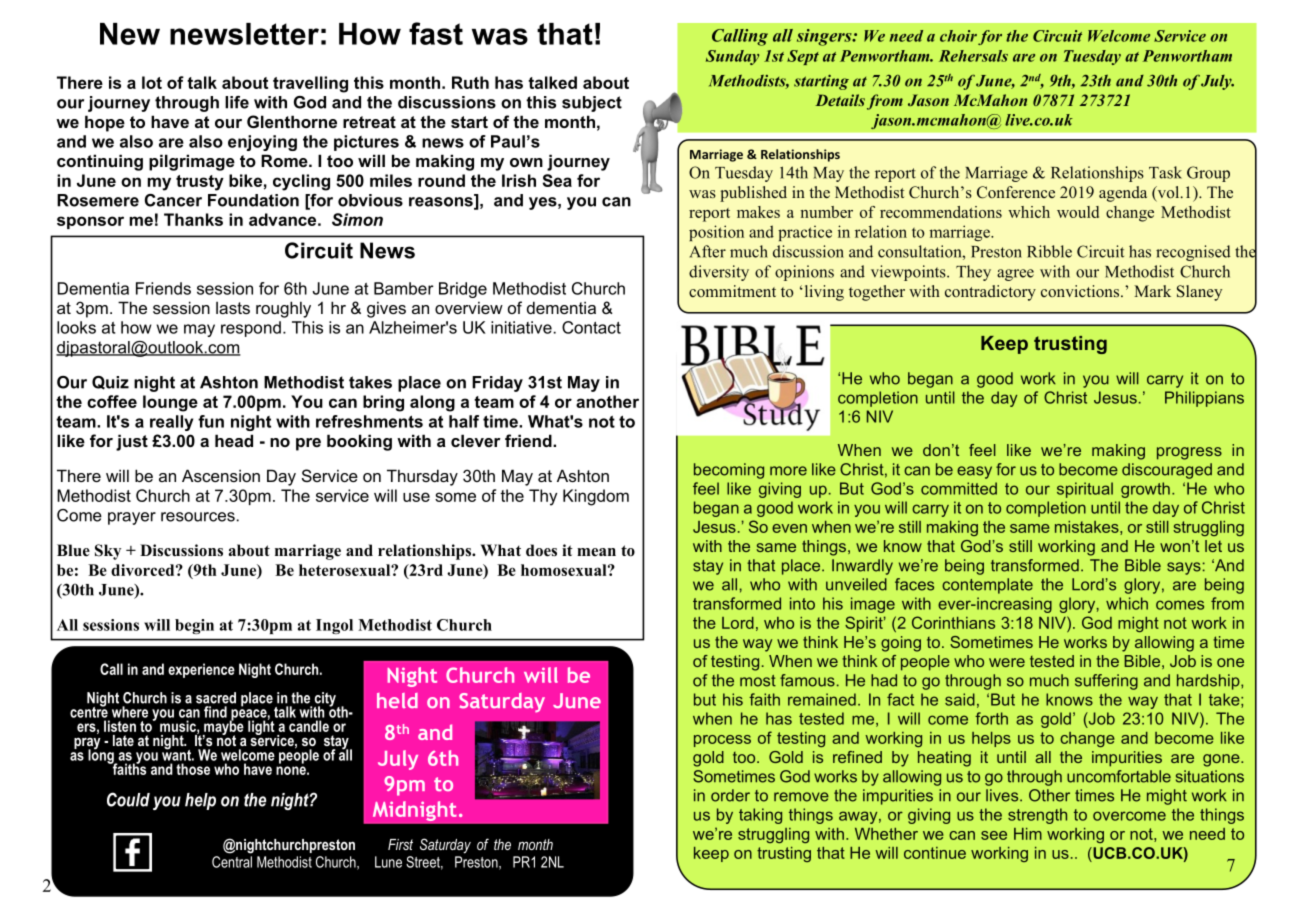 This screenshot has width=1308, height=924. Describe the element at coordinates (1007, 662) in the screenshot. I see `were` at that location.
